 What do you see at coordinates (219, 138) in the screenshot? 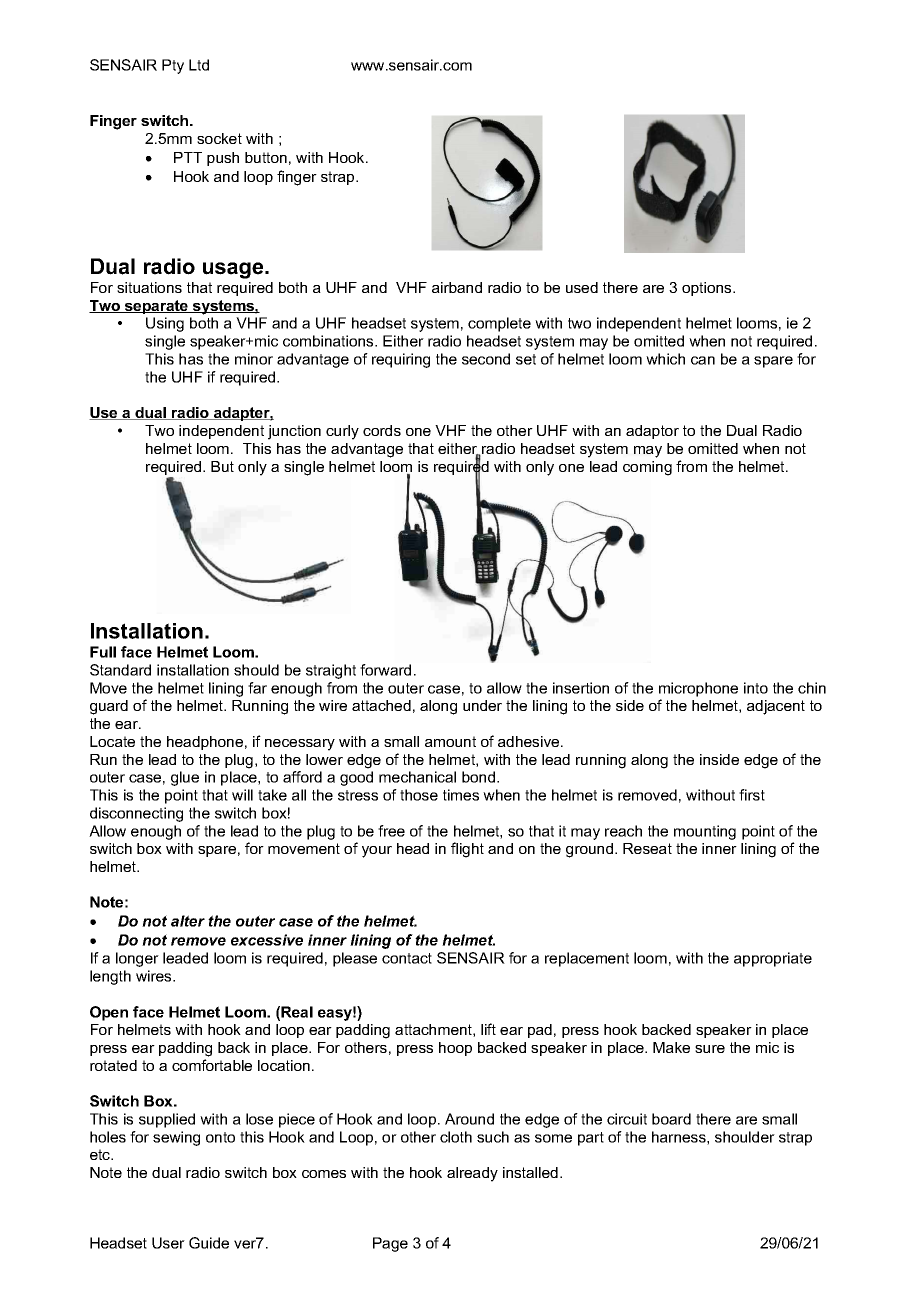
I see `socket` at bounding box center [219, 138].
